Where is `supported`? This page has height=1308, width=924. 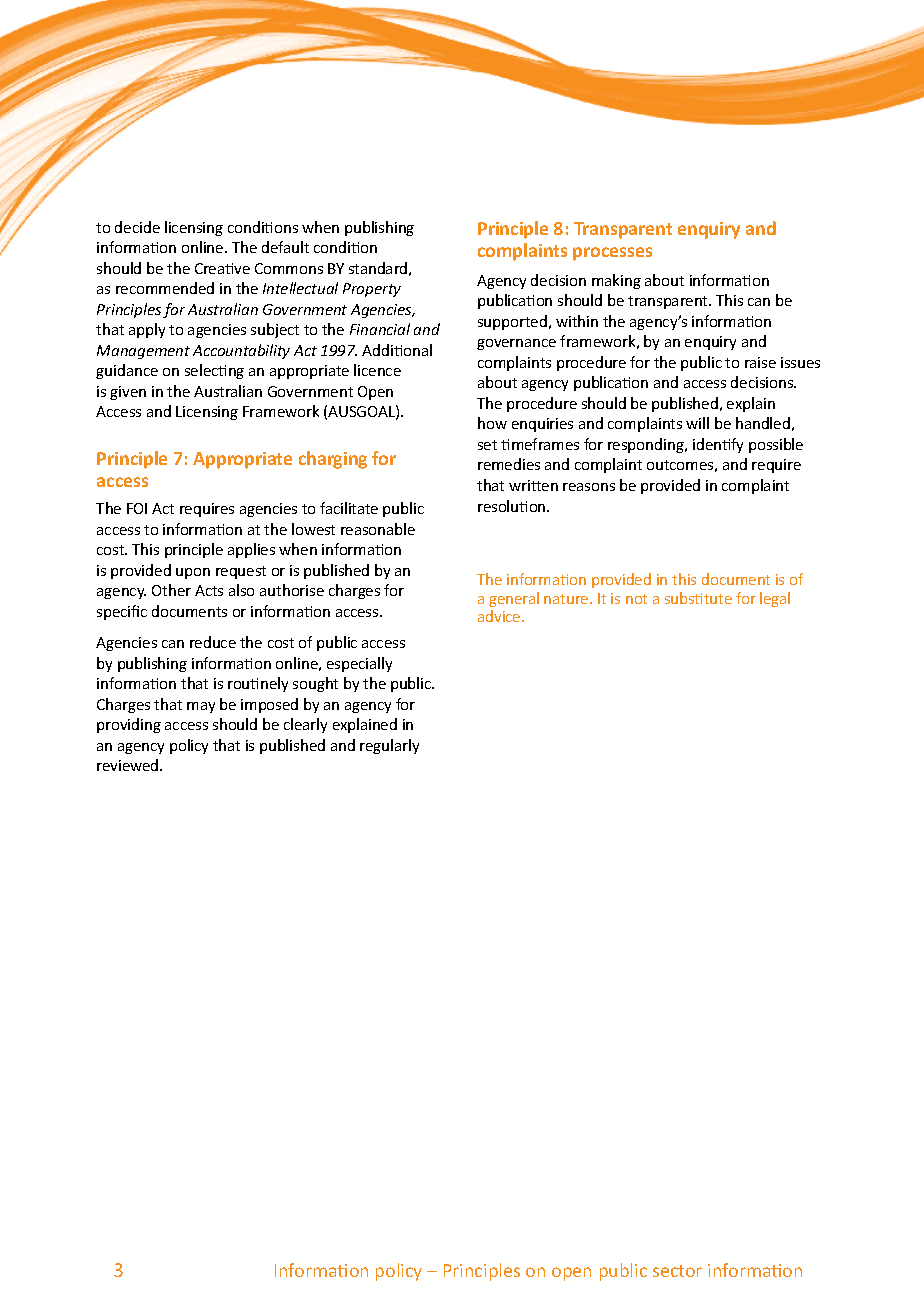
supported is located at coordinates (512, 322).
